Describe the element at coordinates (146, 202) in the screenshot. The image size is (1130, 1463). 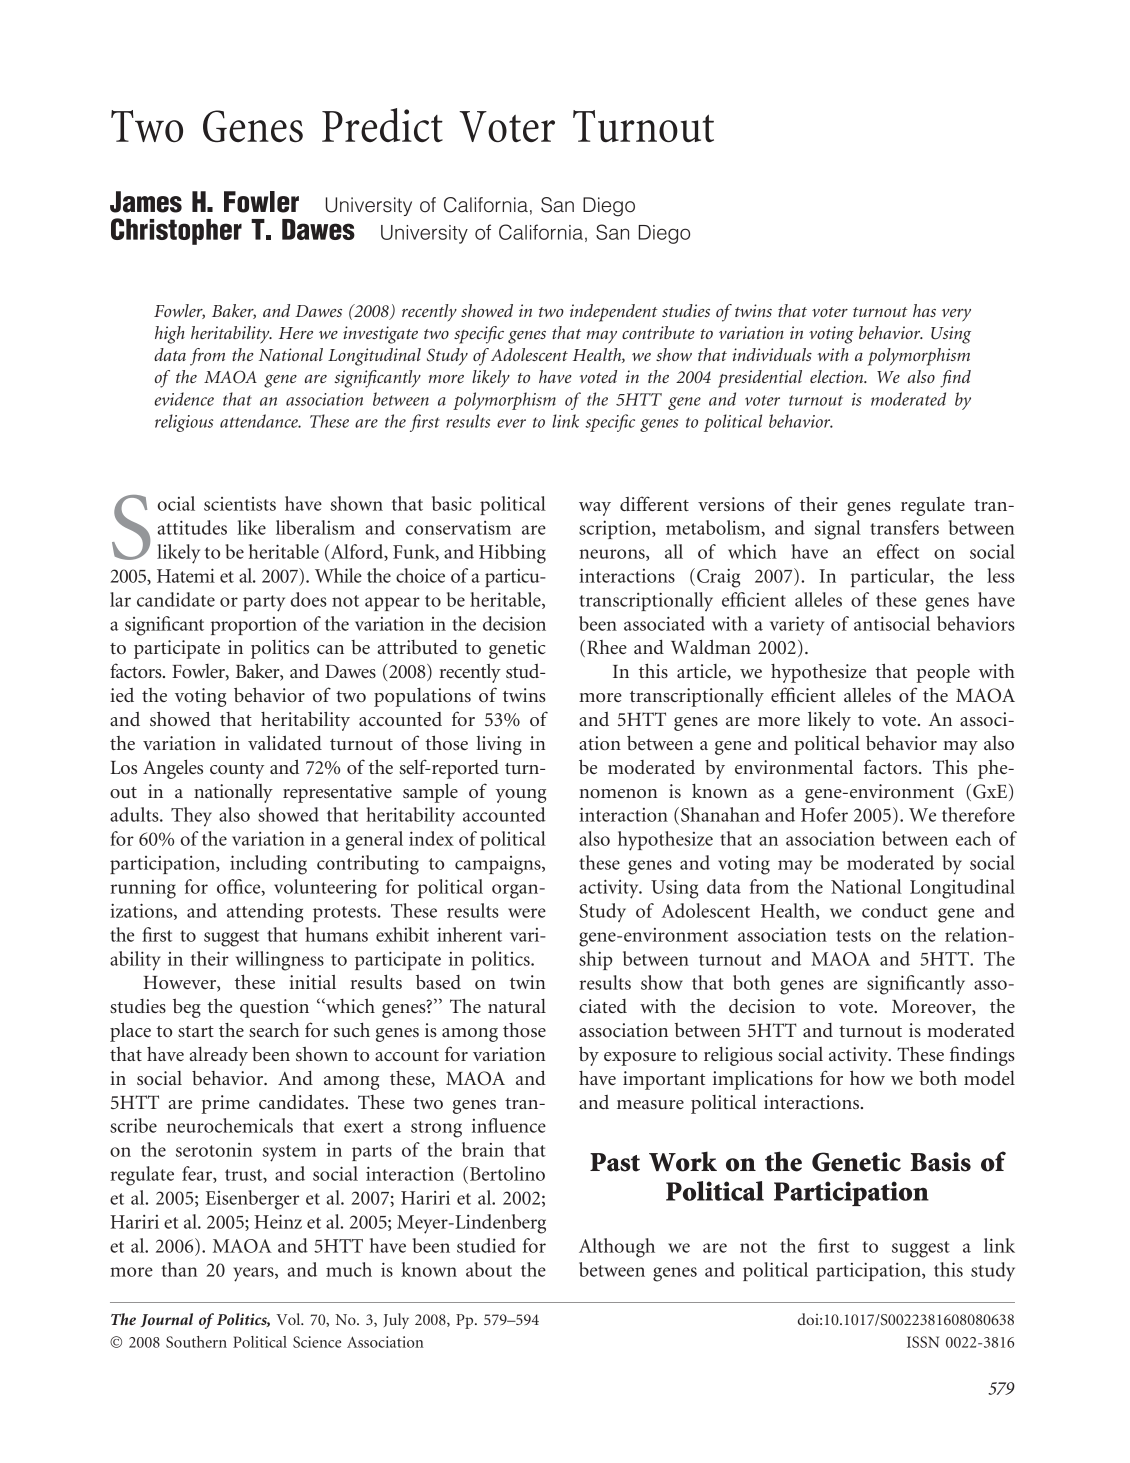
I see `James` at that location.
